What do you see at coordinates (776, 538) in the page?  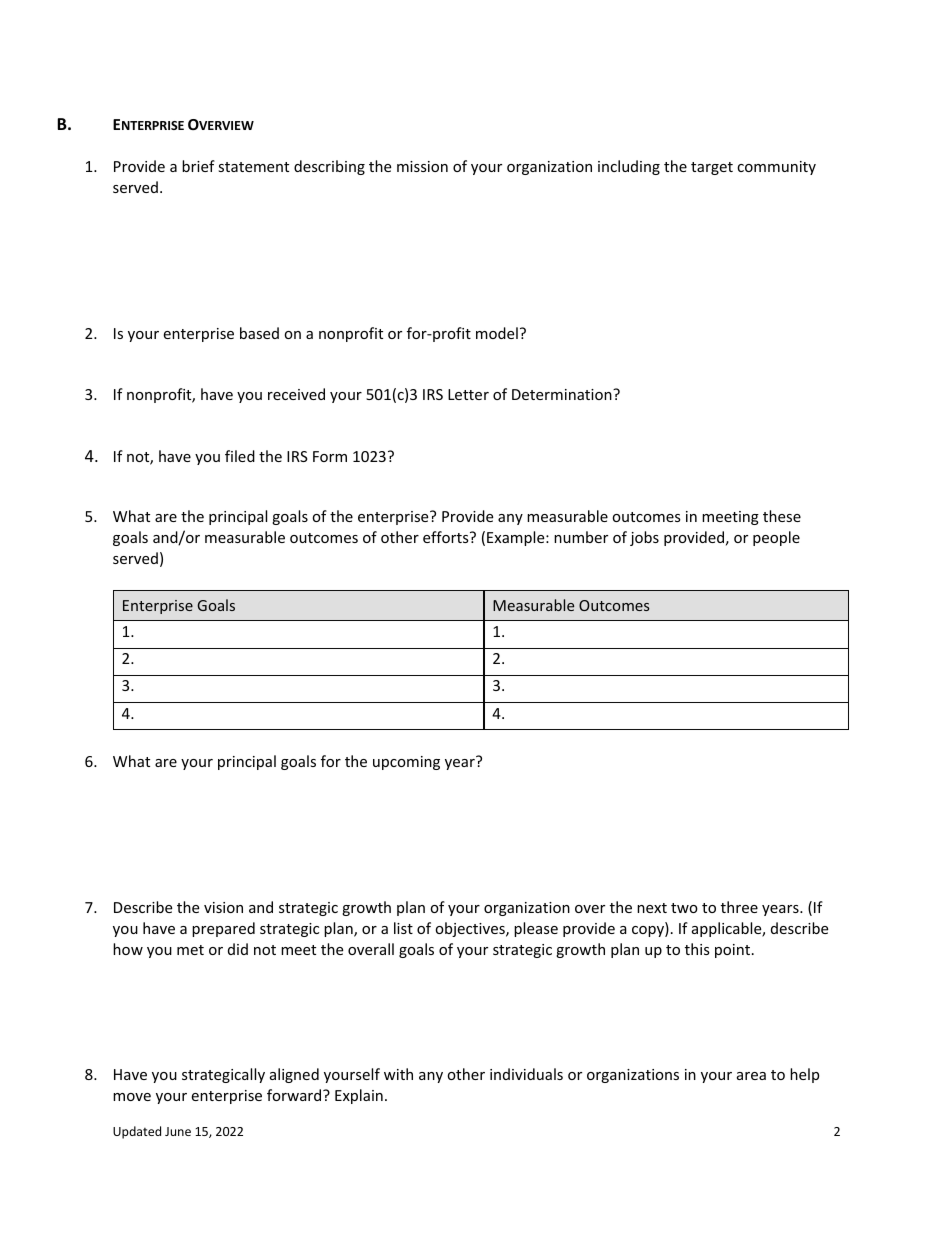 I see `people` at bounding box center [776, 538].
